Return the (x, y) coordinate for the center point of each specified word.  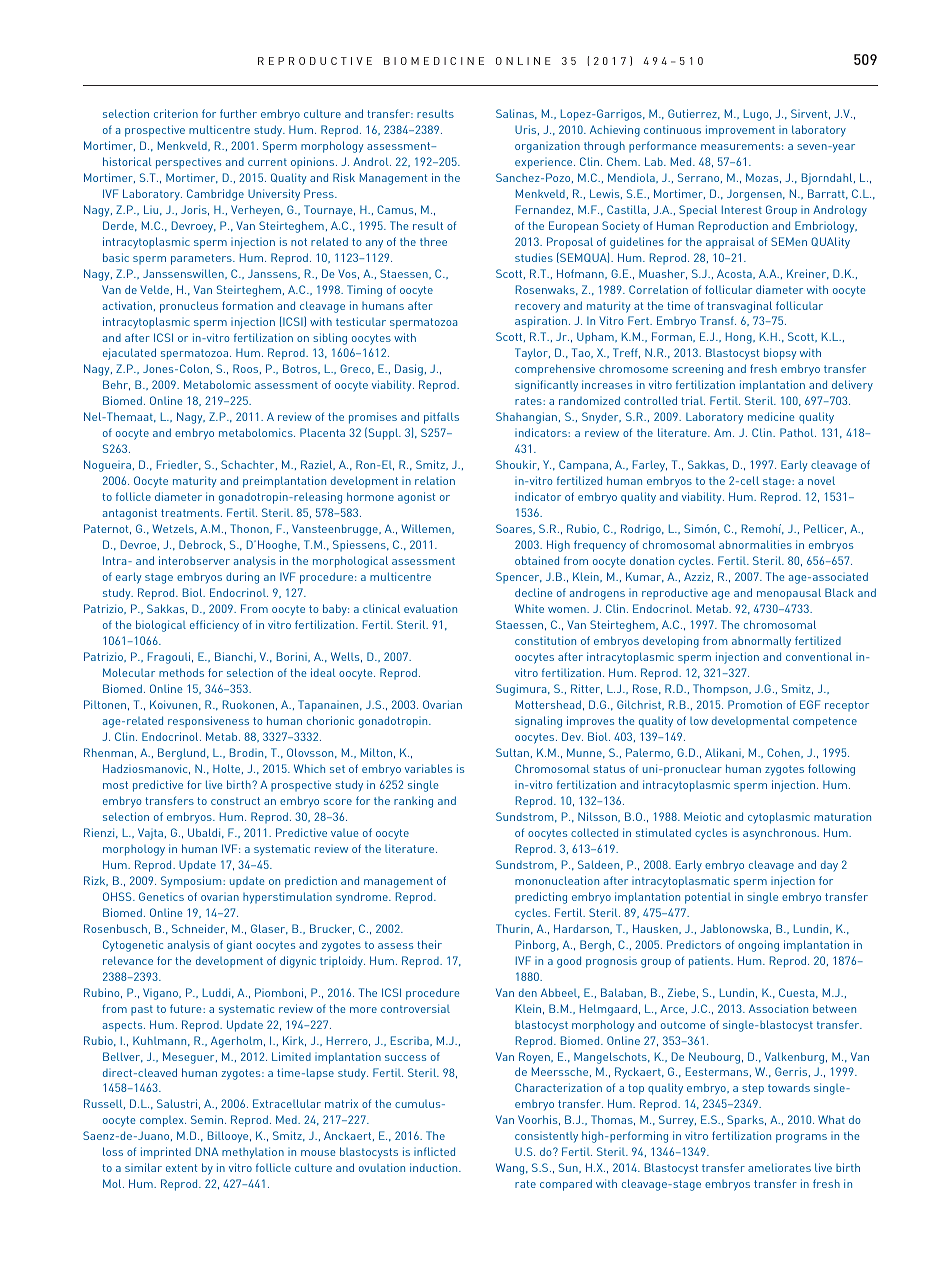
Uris (527, 130)
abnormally (761, 642)
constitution (545, 640)
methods (181, 672)
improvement (740, 131)
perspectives (188, 163)
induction (435, 1167)
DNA (207, 1151)
